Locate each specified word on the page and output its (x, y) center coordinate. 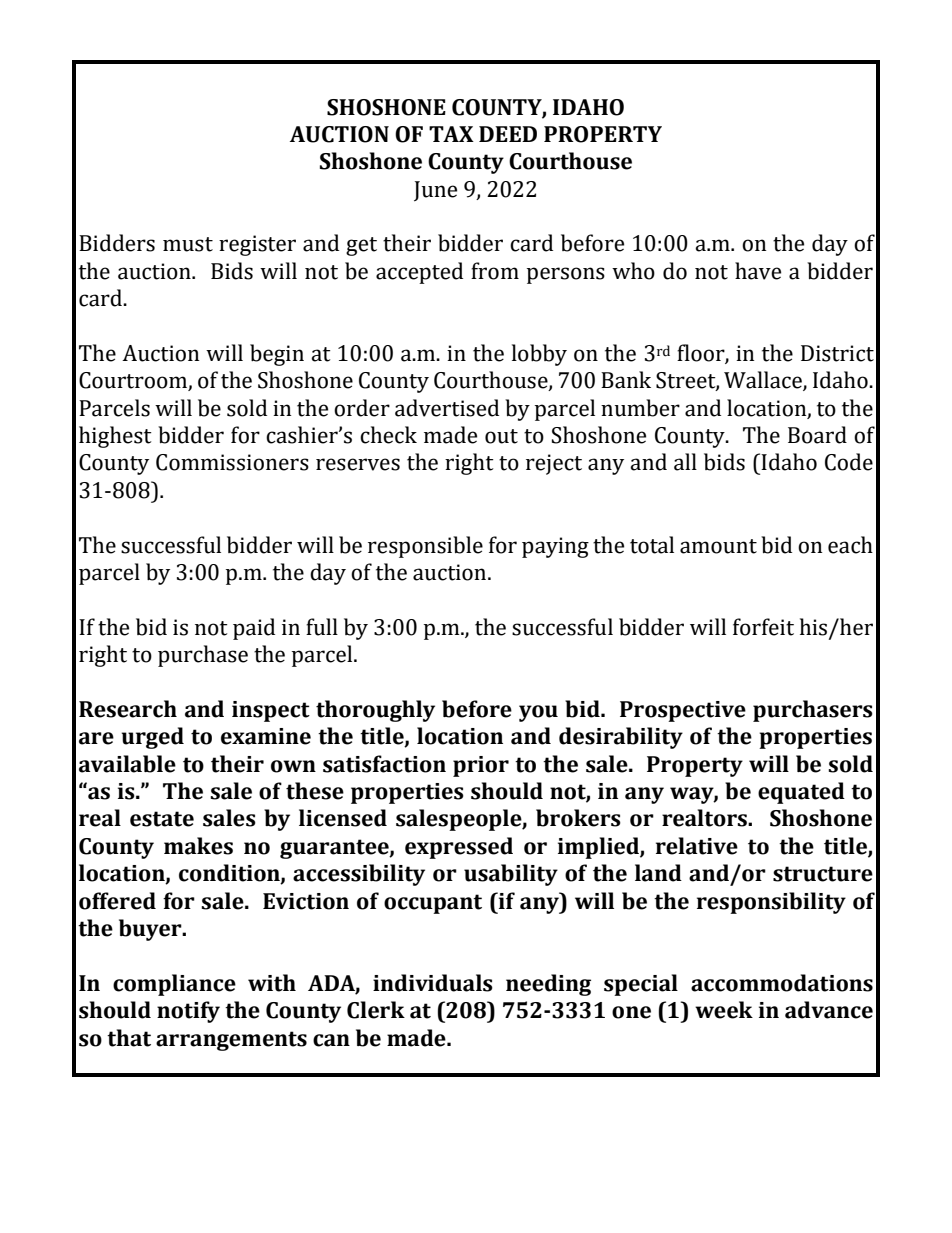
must (188, 244)
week (724, 1010)
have (758, 271)
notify (188, 1012)
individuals (433, 983)
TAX (451, 134)
